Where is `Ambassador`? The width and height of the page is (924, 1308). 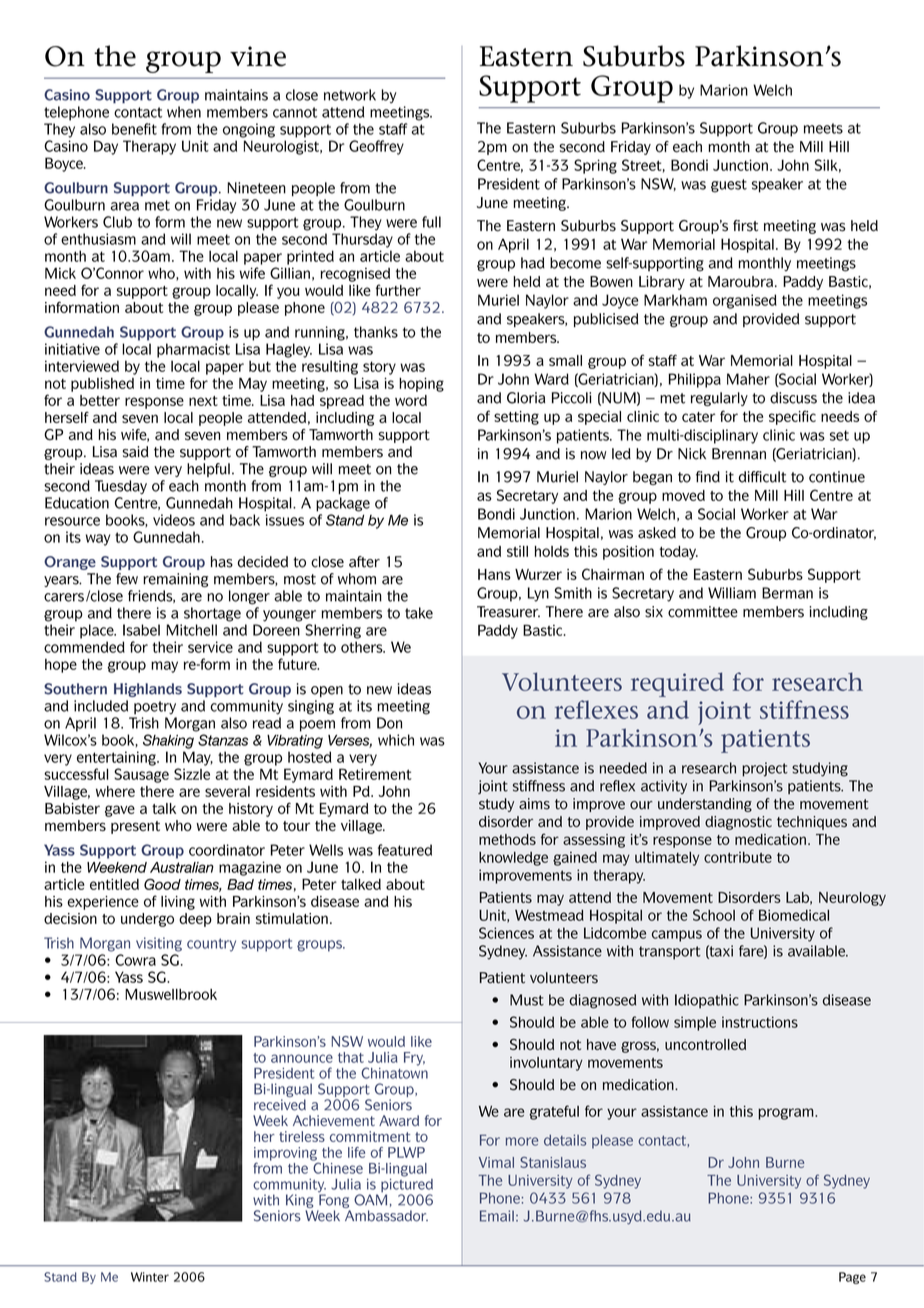 Ambassador is located at coordinates (386, 1216).
